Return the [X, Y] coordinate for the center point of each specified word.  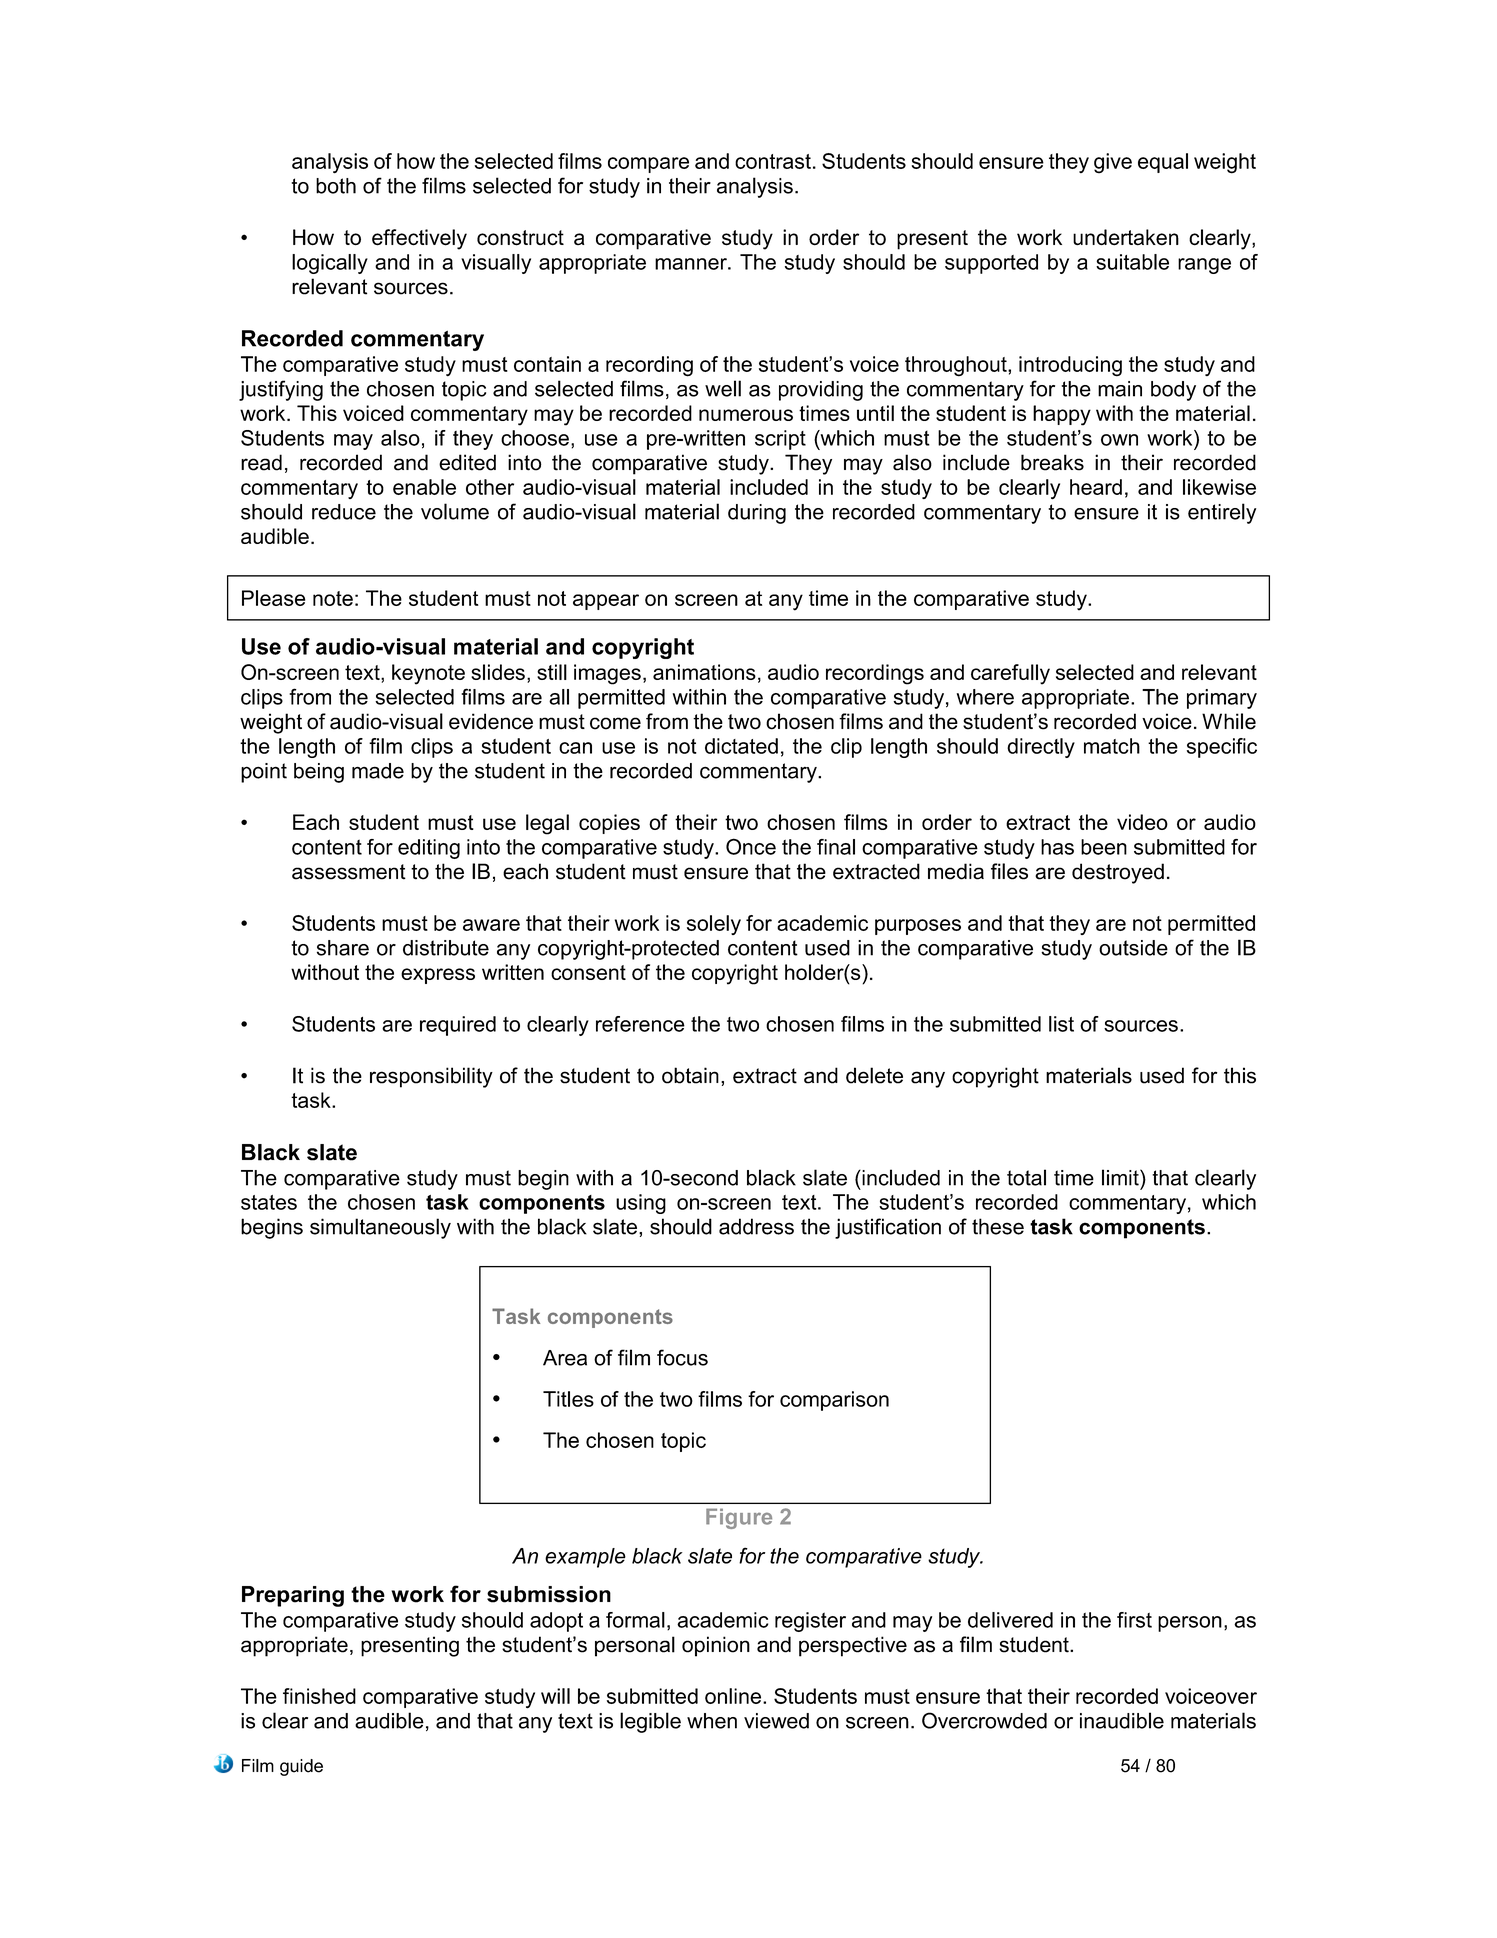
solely [714, 925]
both [336, 186]
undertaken [1126, 237]
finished [319, 1696]
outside [1133, 948]
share [343, 948]
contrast [773, 161]
